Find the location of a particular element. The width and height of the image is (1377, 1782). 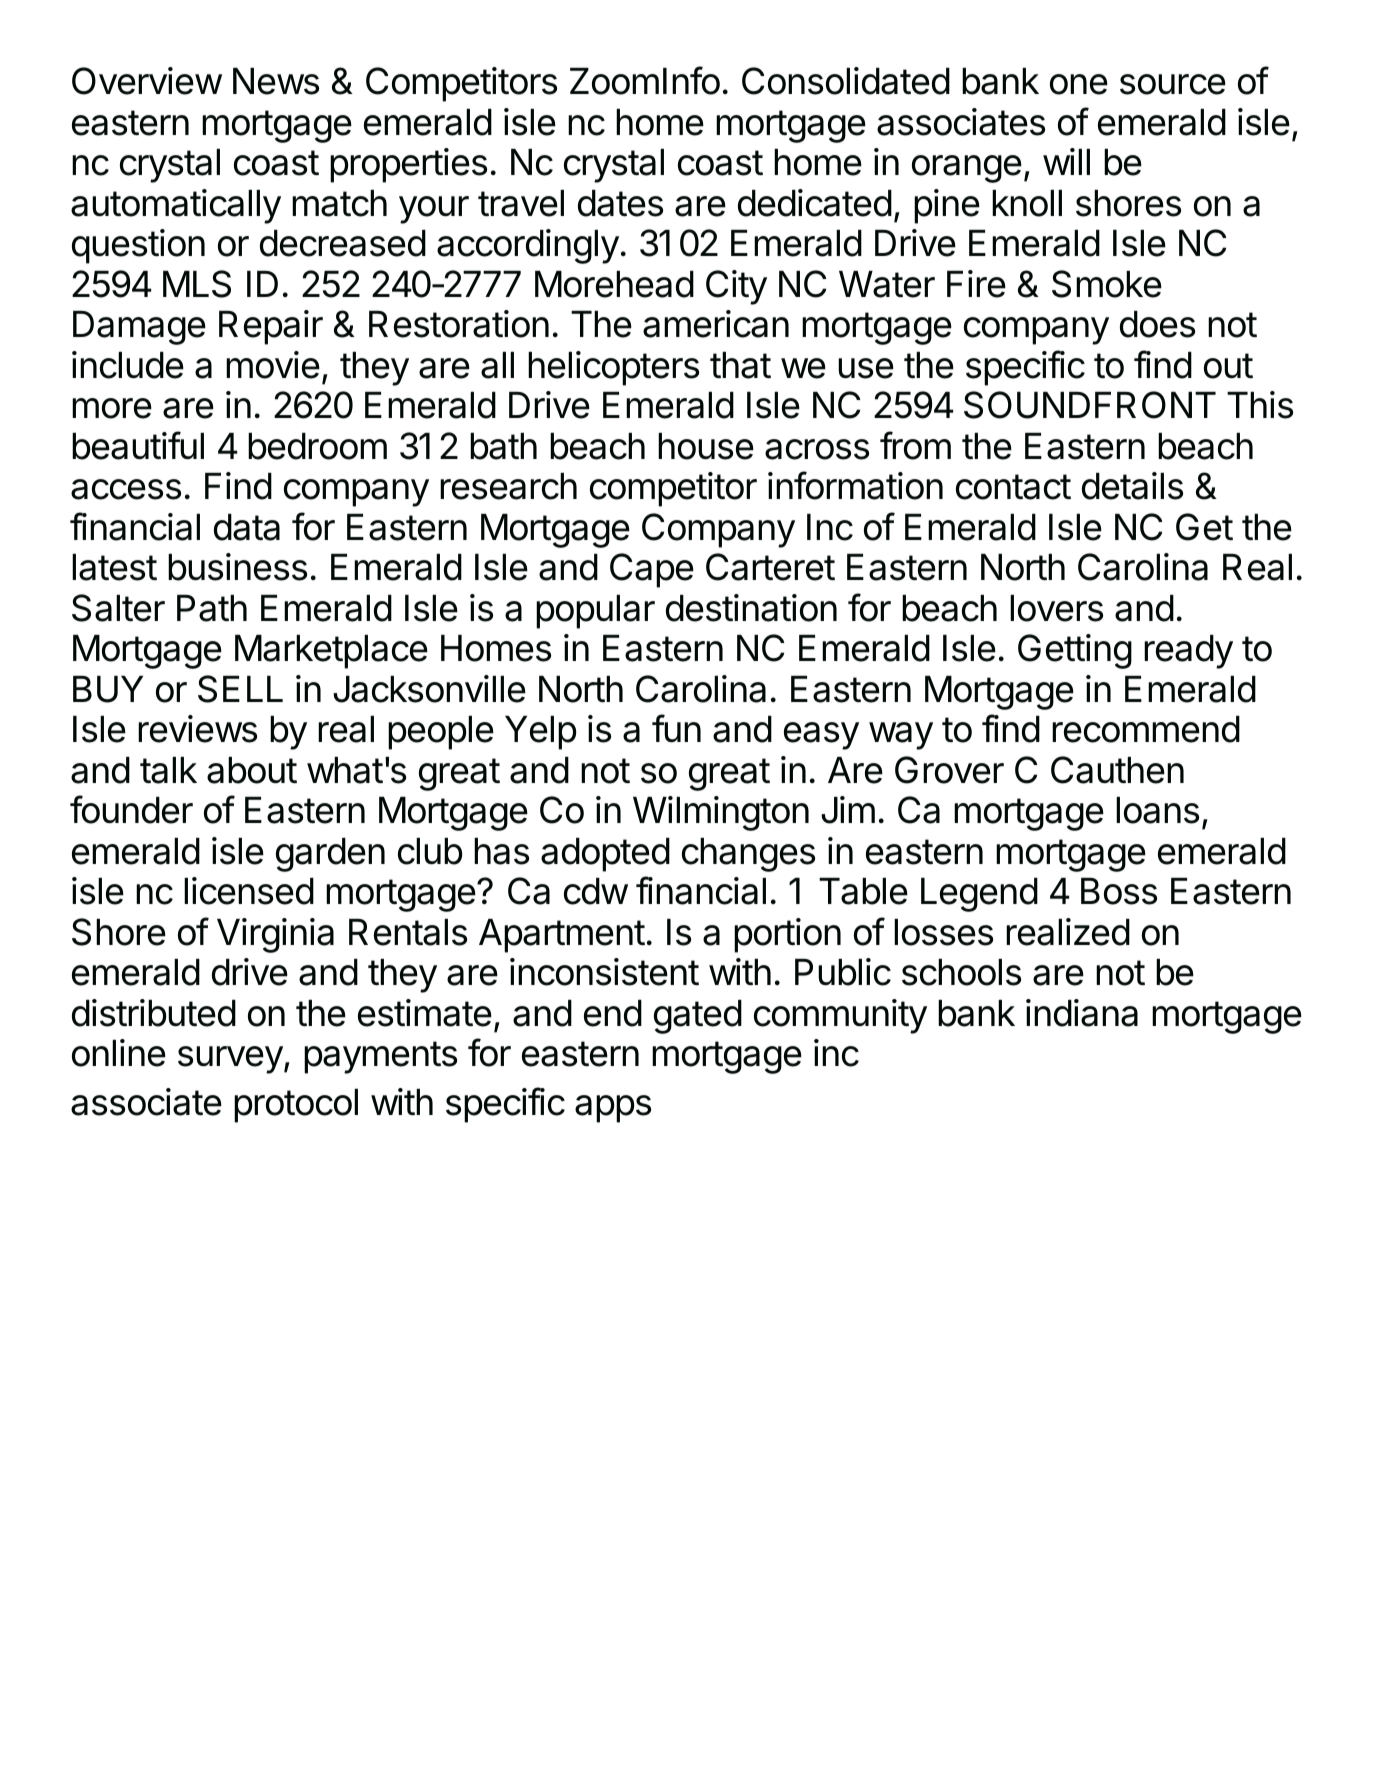

Wilmington is located at coordinates (721, 813).
